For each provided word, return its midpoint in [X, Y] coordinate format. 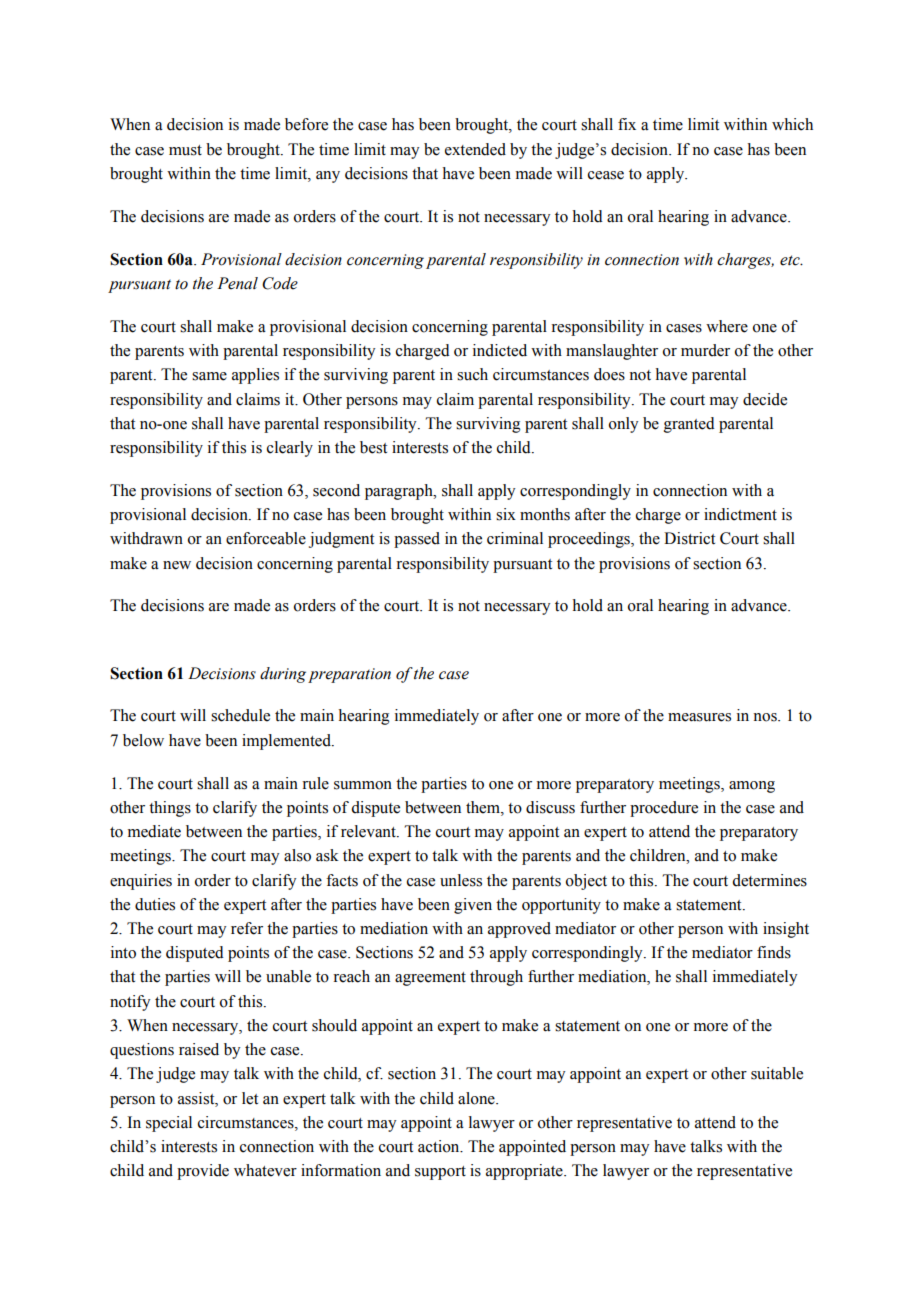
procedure [664, 809]
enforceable [266, 538]
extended [475, 149]
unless [461, 880]
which [792, 124]
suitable [777, 1073]
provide [203, 1172]
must [185, 150]
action [440, 1146]
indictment [740, 514]
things [170, 809]
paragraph [400, 492]
